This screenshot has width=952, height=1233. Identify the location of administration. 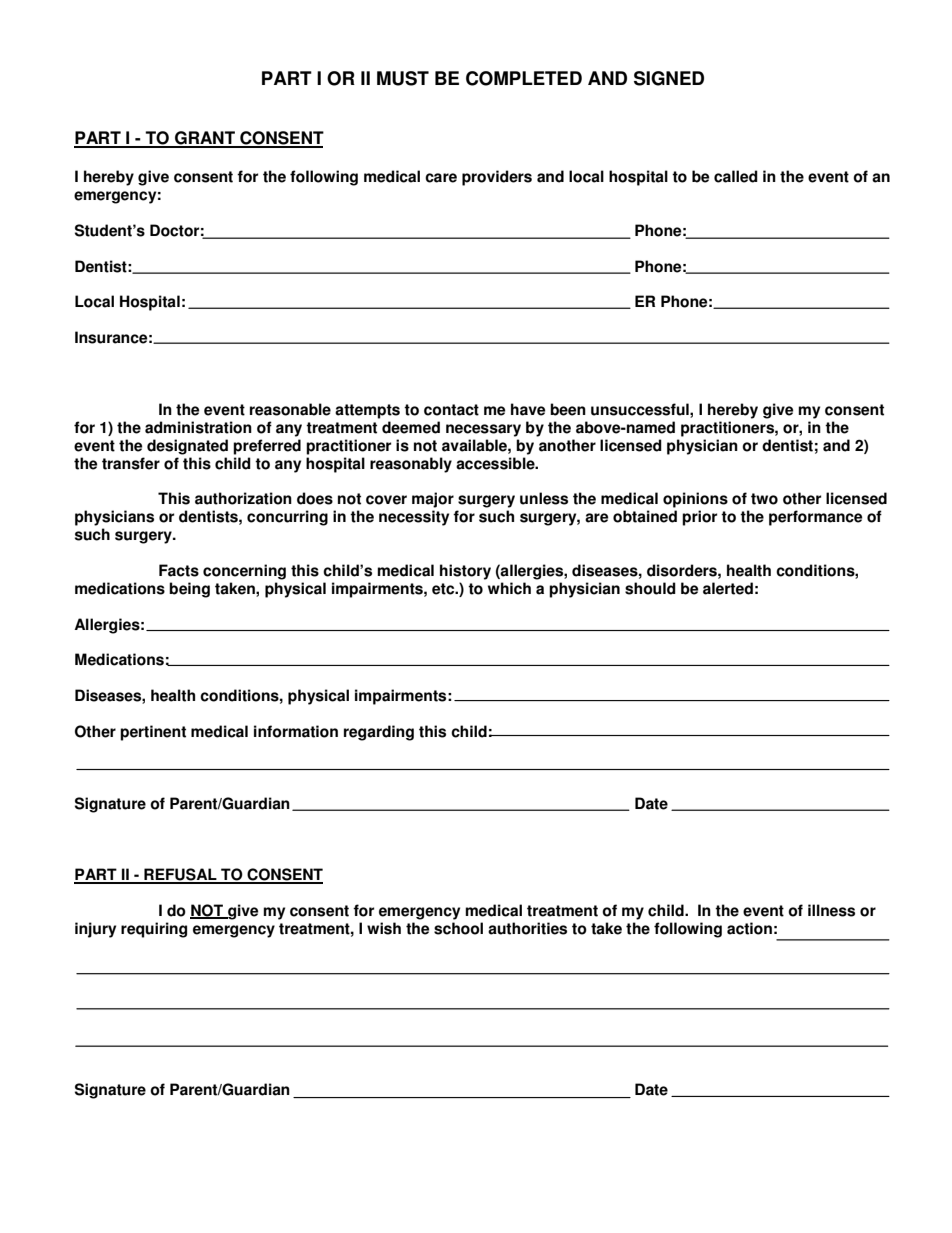
(198, 427).
